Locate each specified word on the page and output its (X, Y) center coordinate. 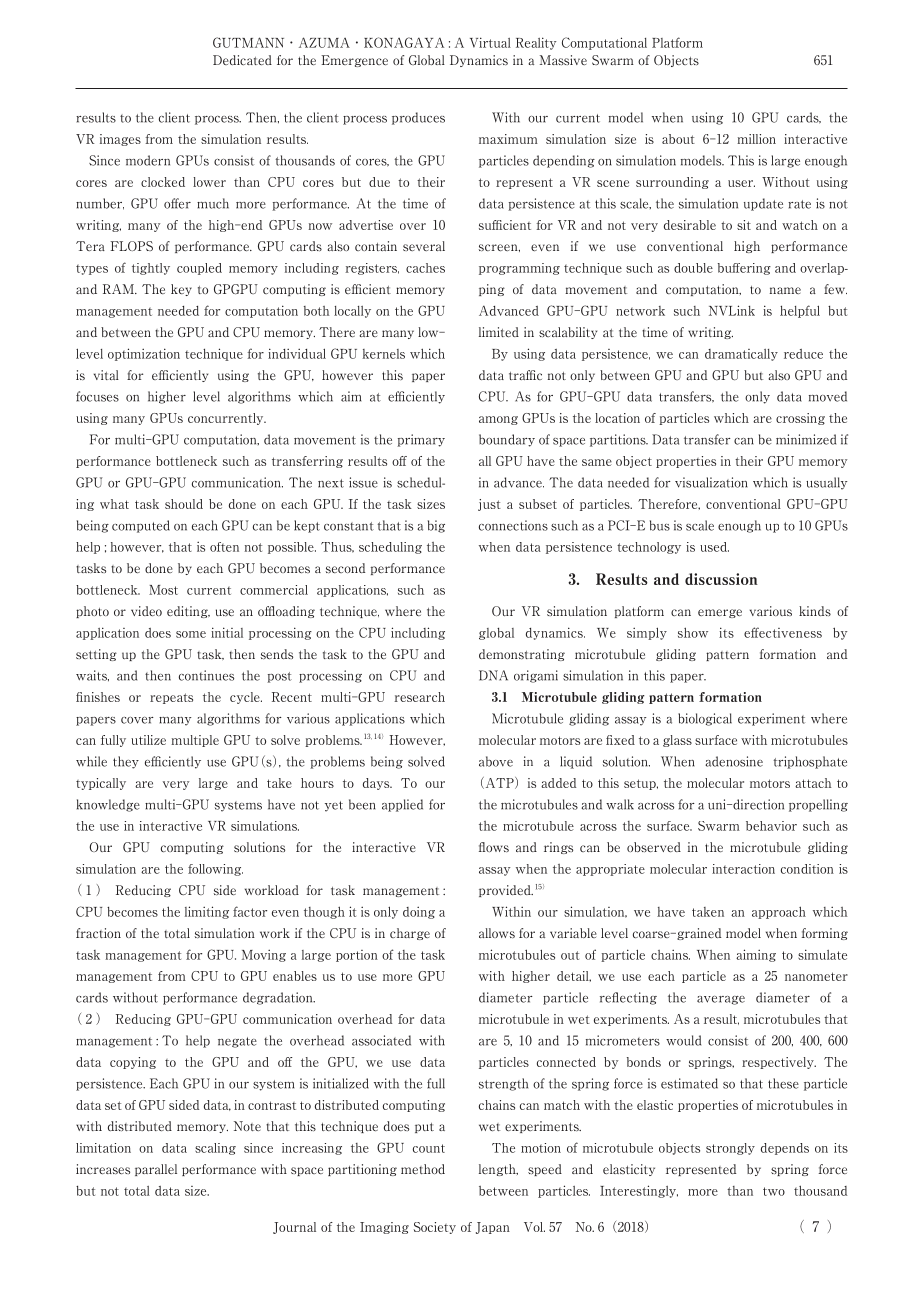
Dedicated (242, 60)
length (498, 1170)
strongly (730, 1149)
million (756, 139)
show (693, 632)
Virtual (490, 42)
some (191, 634)
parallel (156, 1170)
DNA (493, 675)
